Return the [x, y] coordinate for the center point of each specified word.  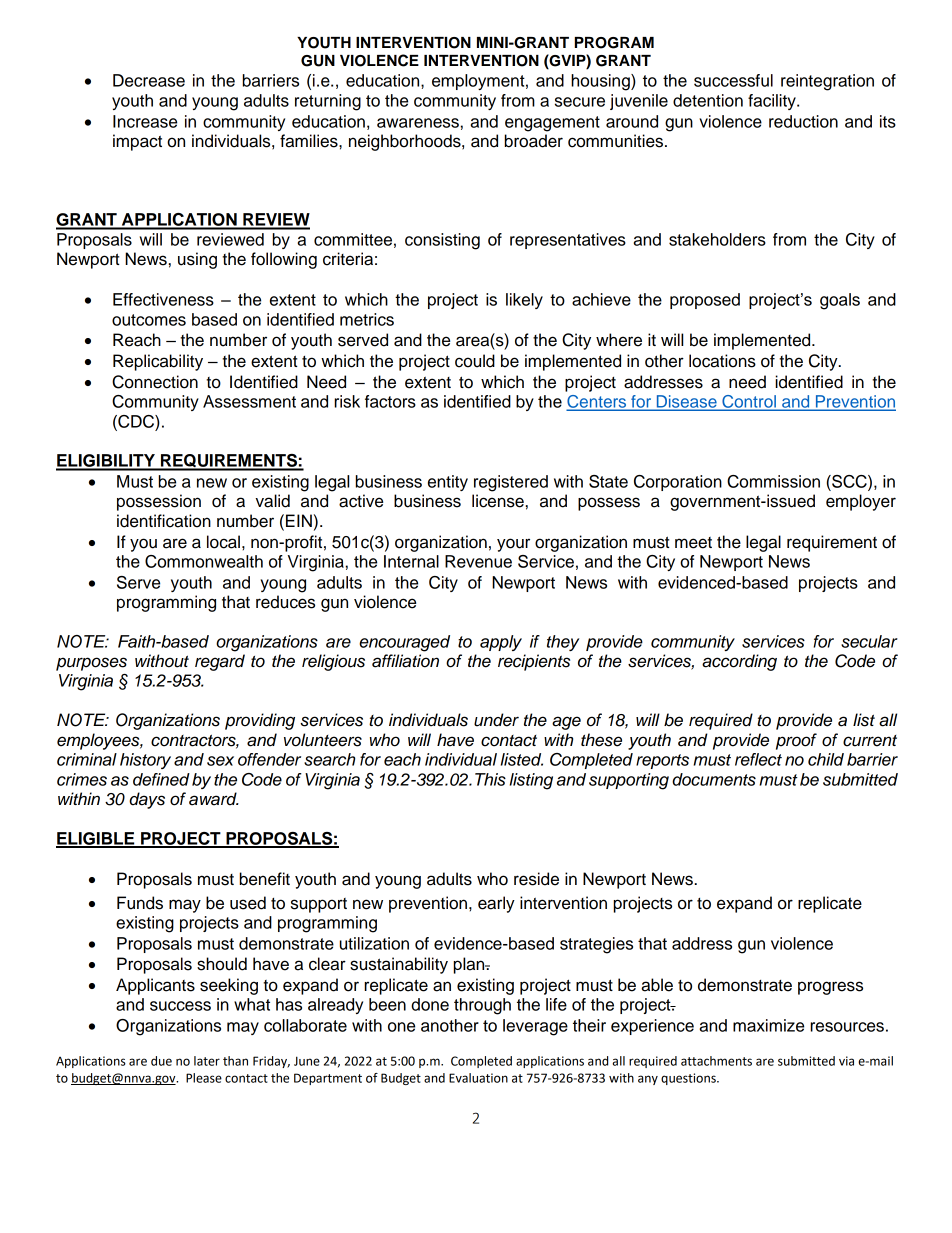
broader [534, 141]
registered [511, 483]
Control [749, 402]
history [145, 761]
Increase [145, 121]
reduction [803, 121]
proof [796, 741]
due [161, 1061]
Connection [155, 382]
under [496, 720]
